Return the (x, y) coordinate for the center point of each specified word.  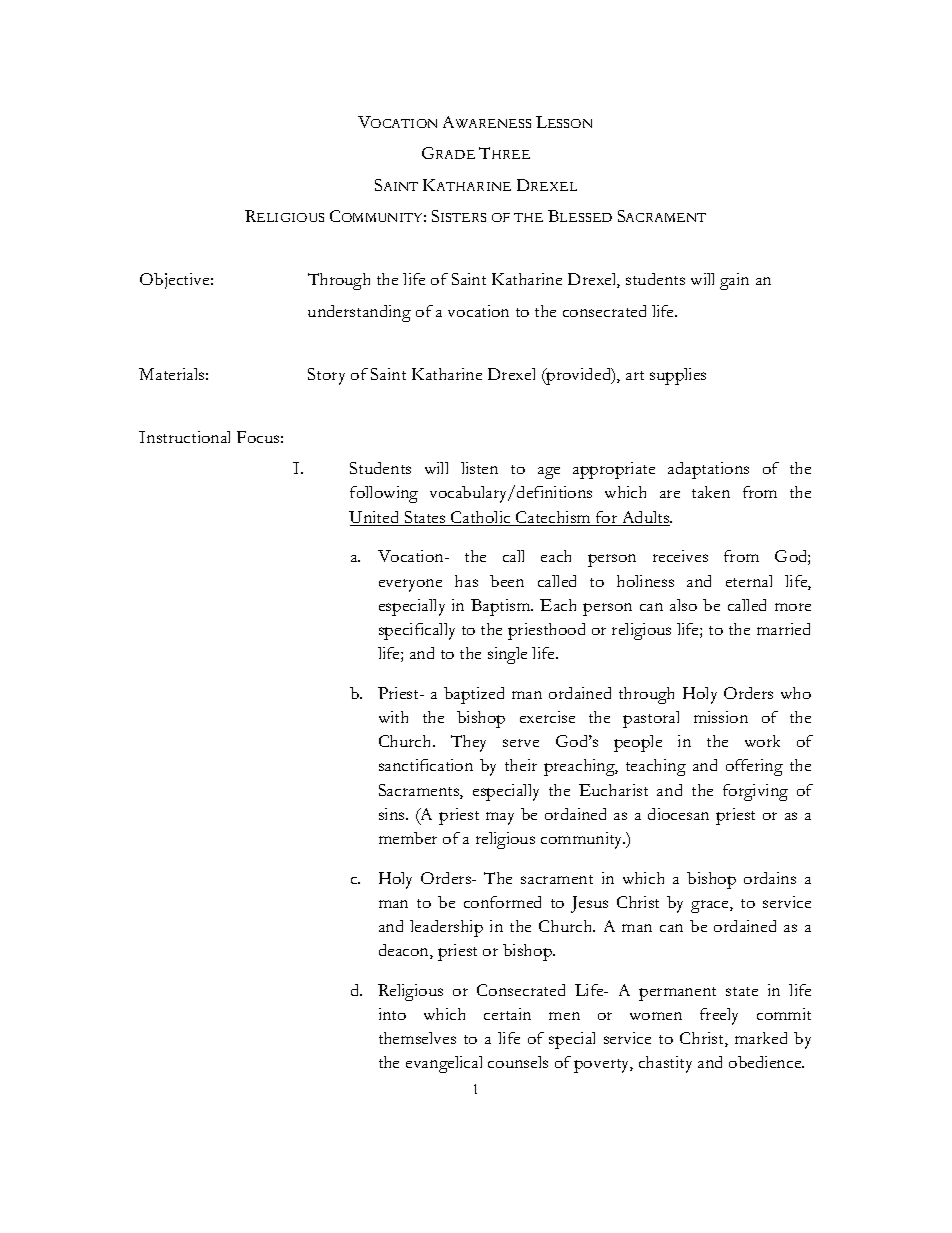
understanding (359, 313)
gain (734, 281)
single (507, 655)
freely (719, 1016)
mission (721, 717)
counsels (518, 1062)
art (635, 375)
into (392, 1014)
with (393, 717)
